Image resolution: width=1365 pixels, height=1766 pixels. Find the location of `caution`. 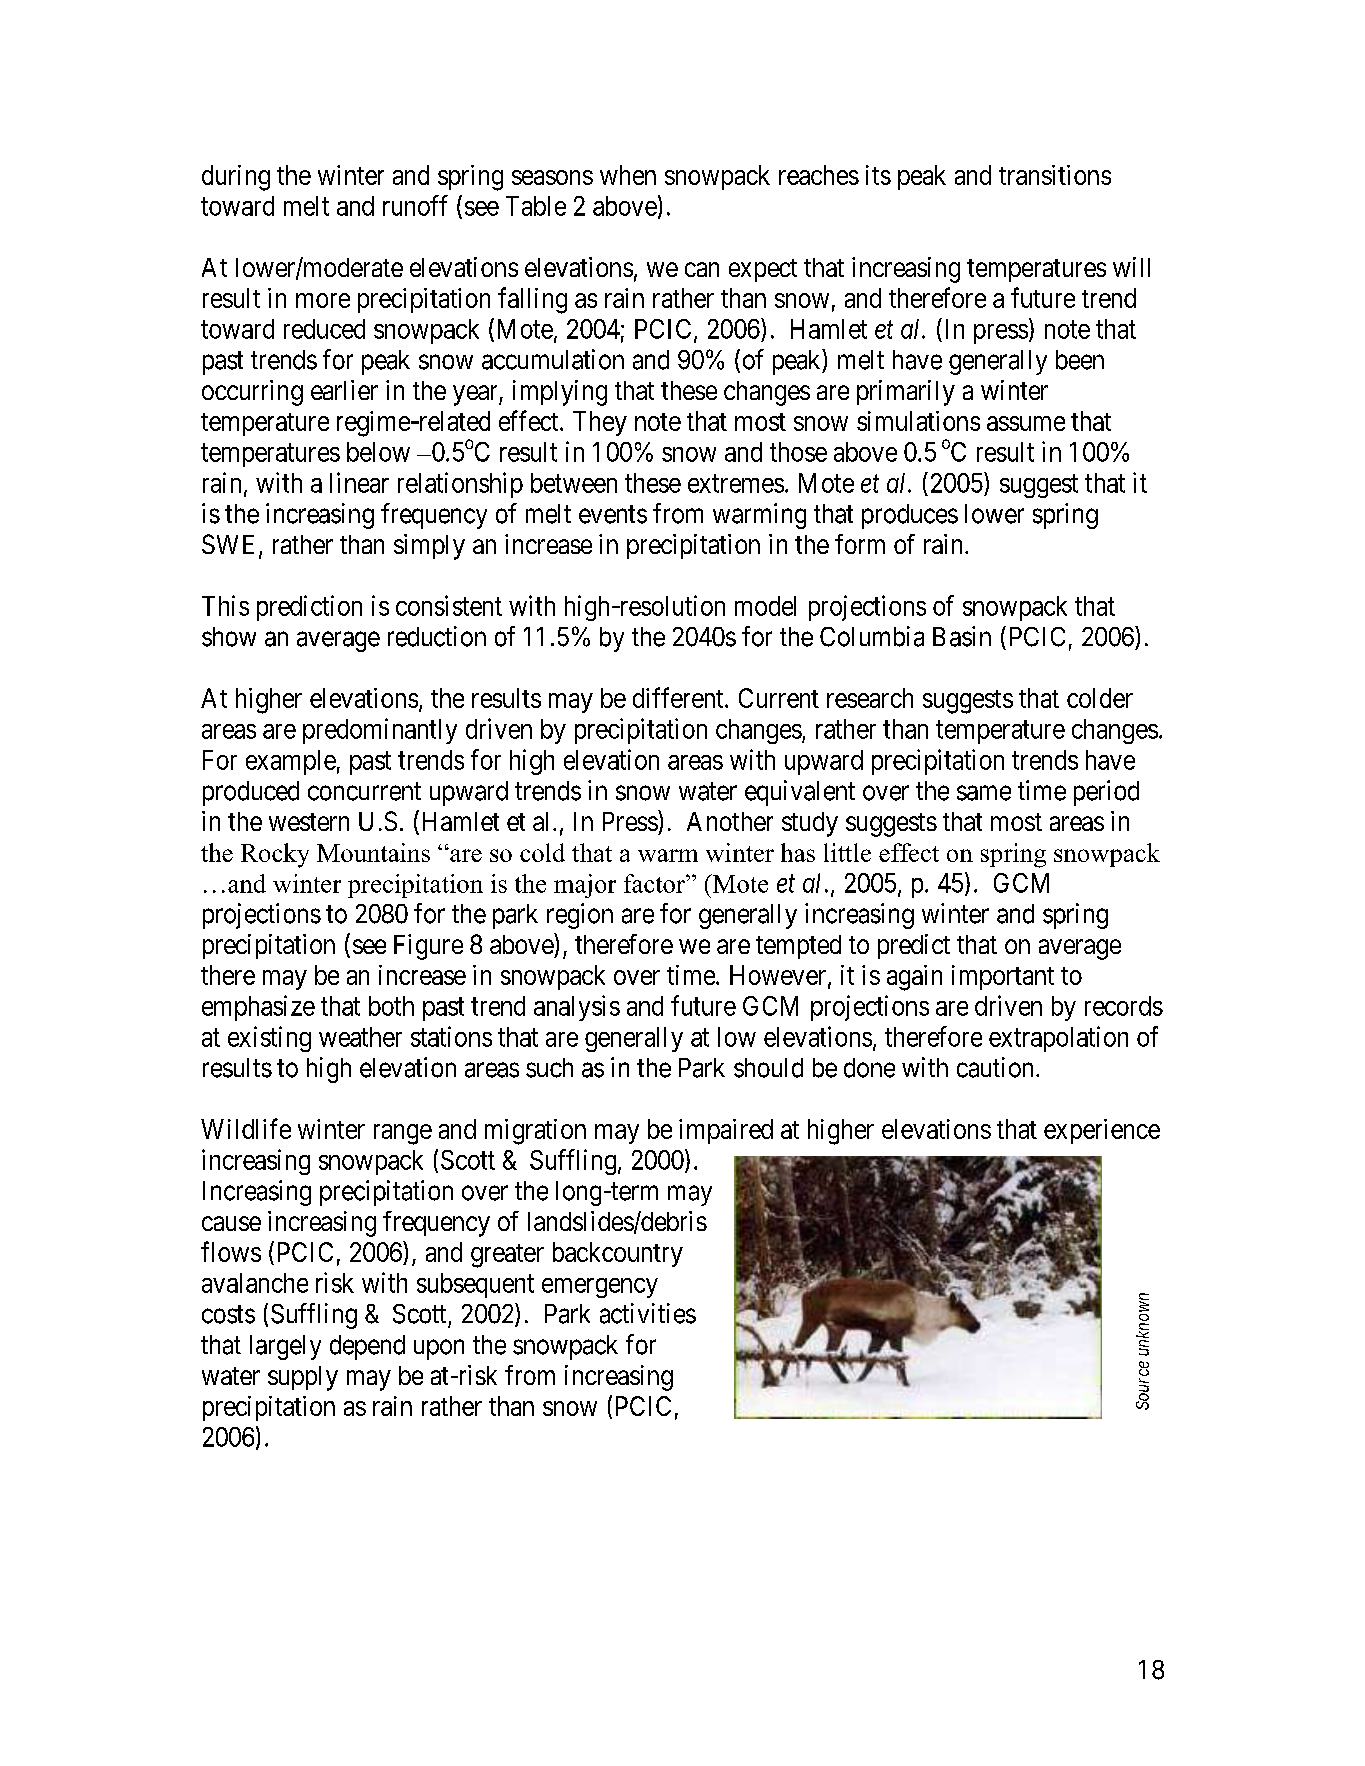

caution is located at coordinates (997, 1067).
